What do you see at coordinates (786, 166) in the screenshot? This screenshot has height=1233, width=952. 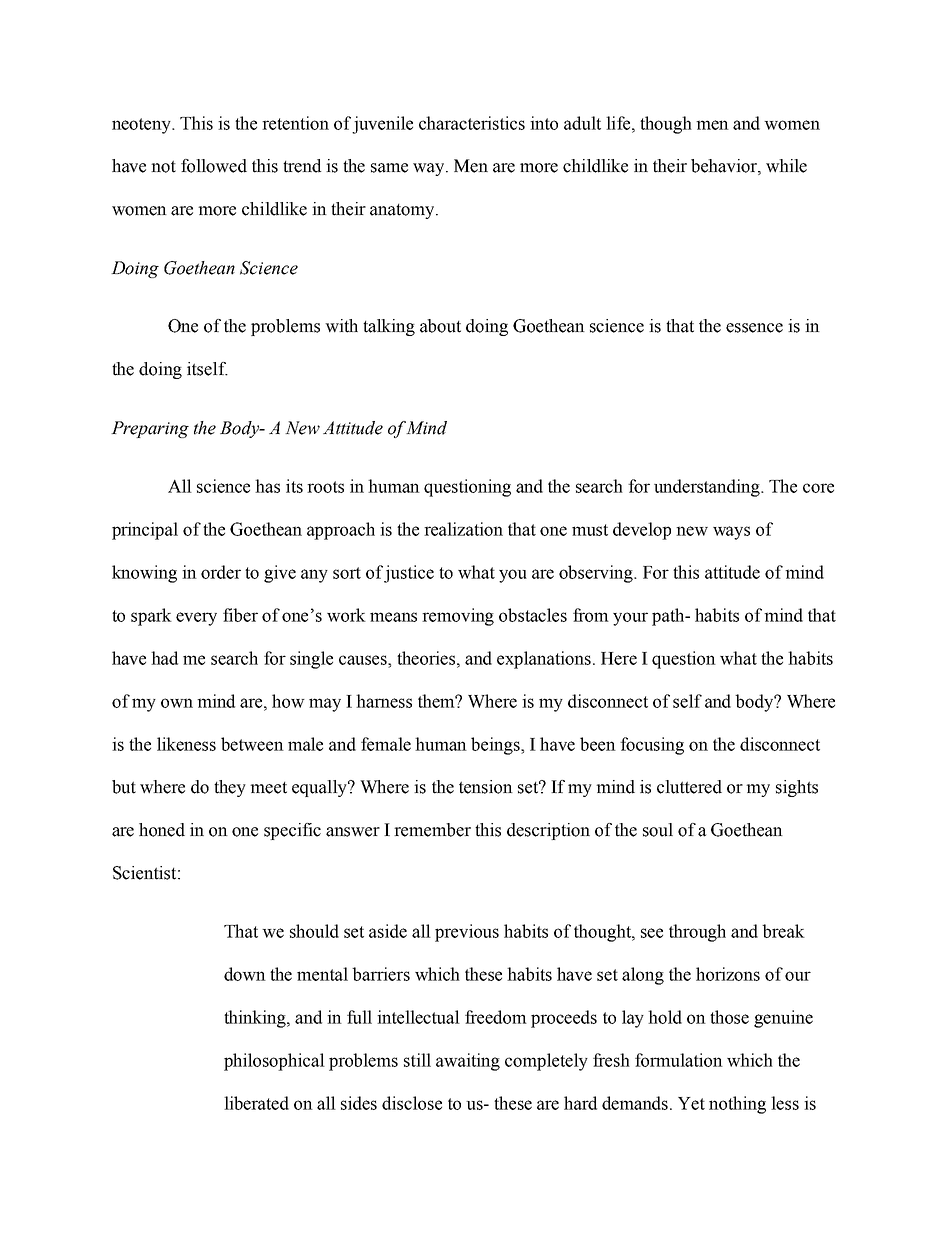 I see `while` at bounding box center [786, 166].
